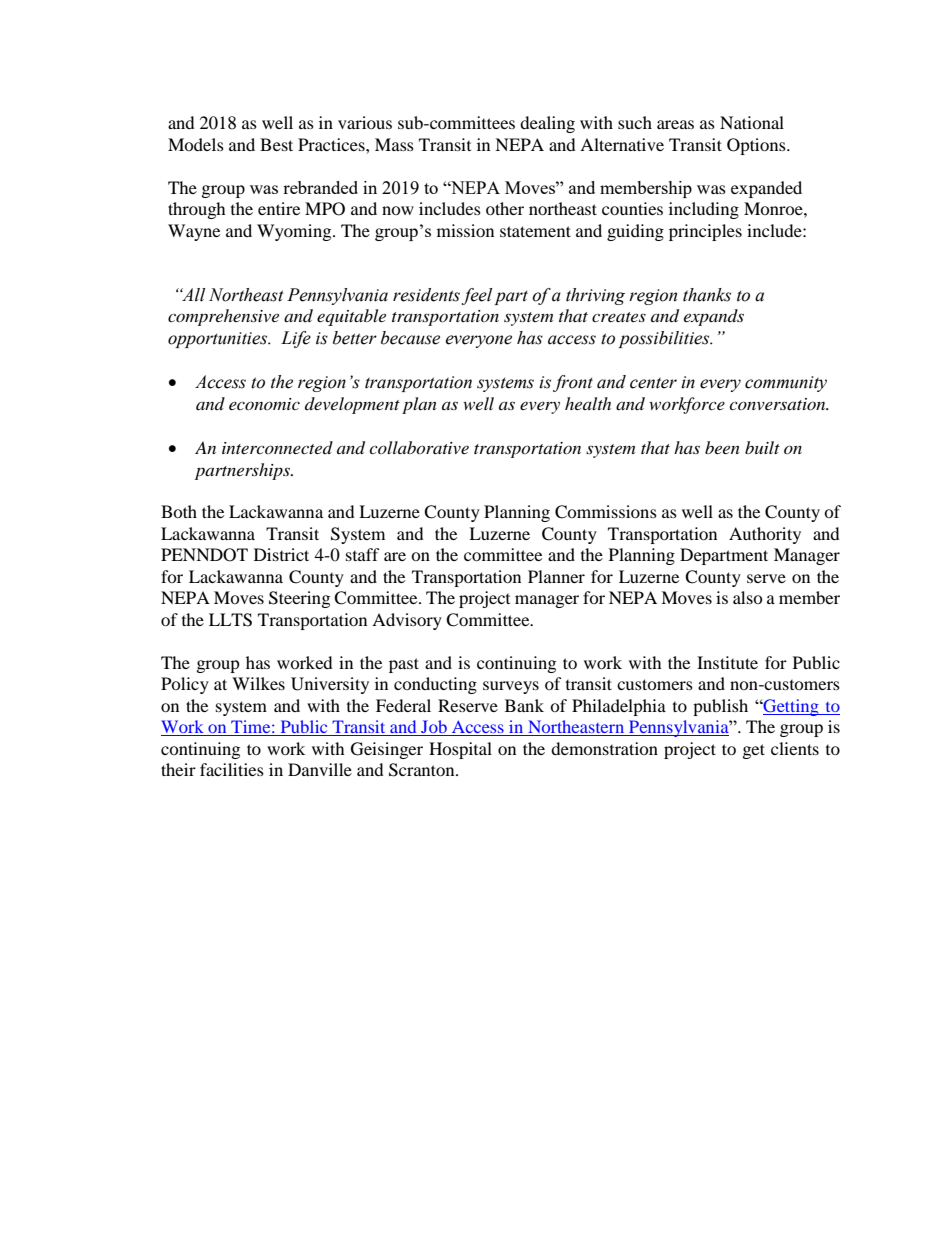  Describe the element at coordinates (232, 769) in the screenshot. I see `facilities` at that location.
